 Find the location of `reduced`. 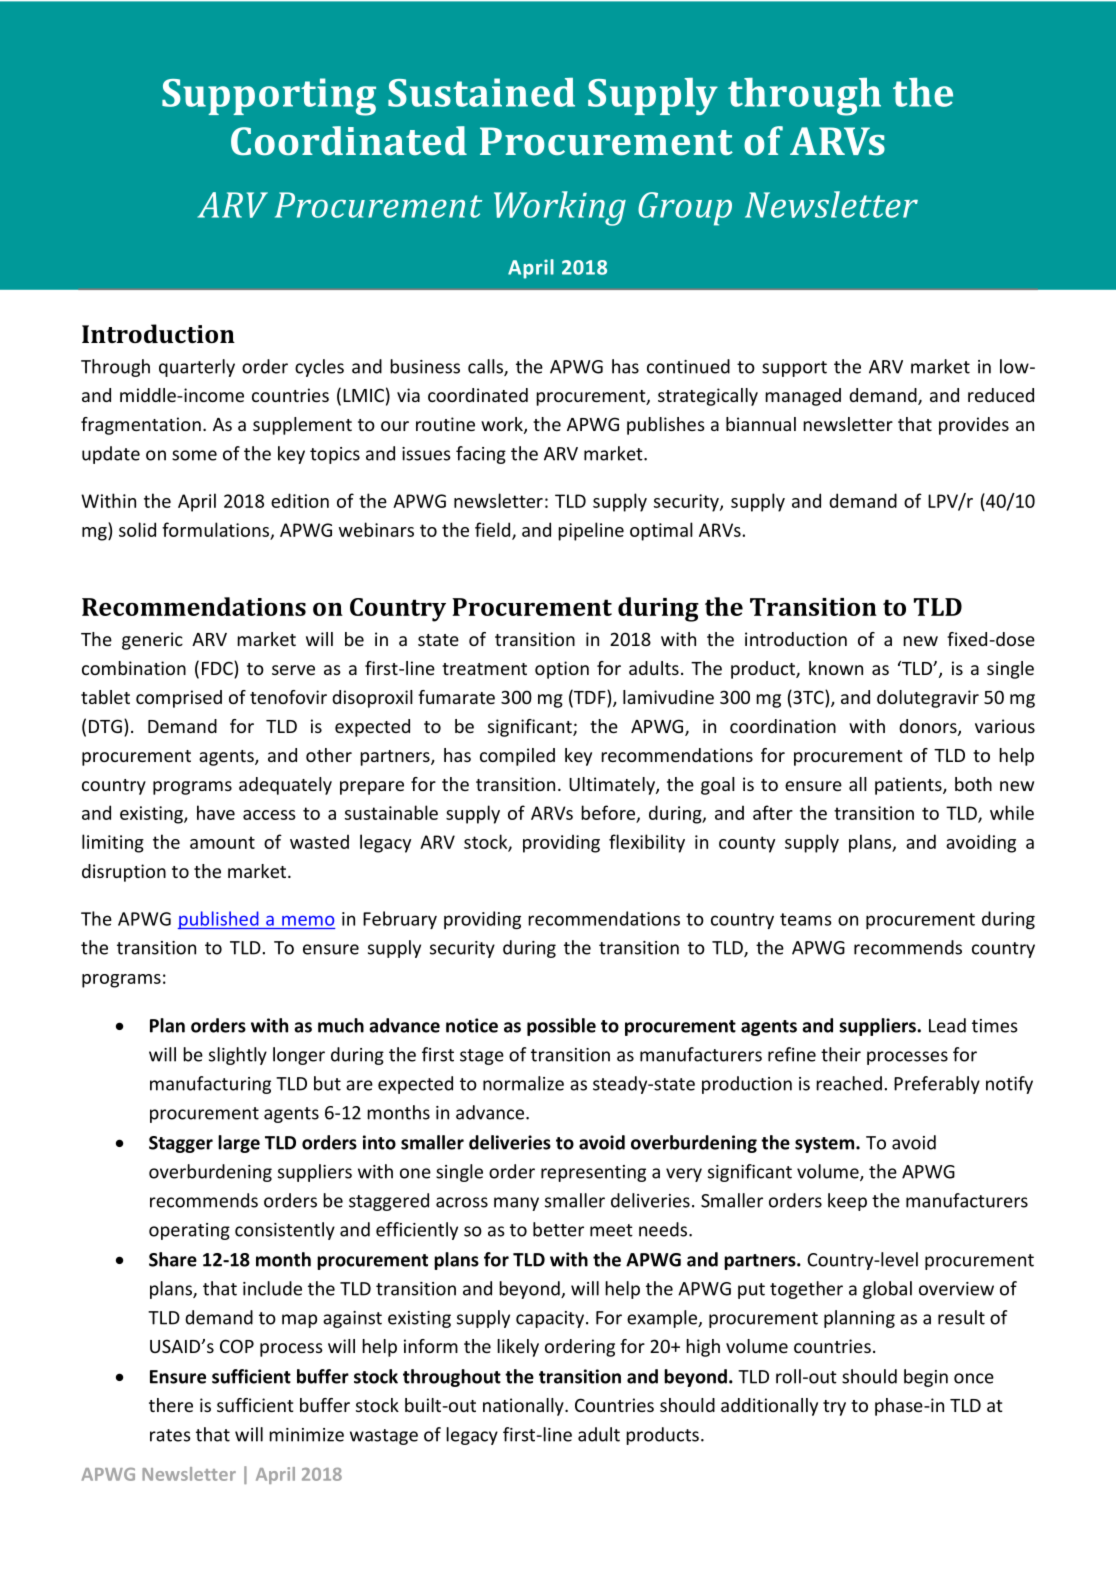

reduced is located at coordinates (1001, 395).
